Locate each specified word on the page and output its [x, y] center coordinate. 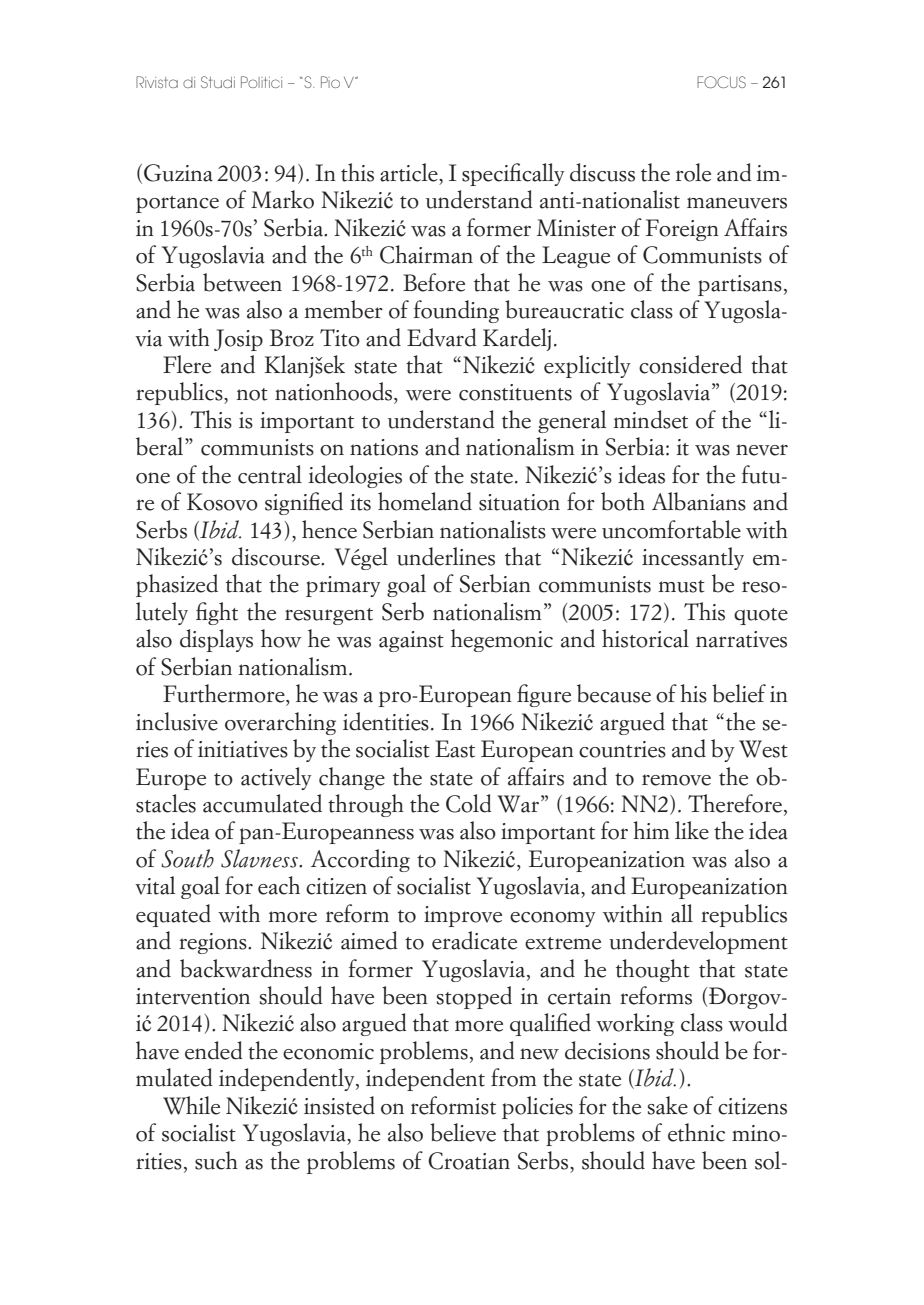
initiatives [243, 749]
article [410, 172]
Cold [469, 803]
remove [676, 780]
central [270, 474]
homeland [425, 501]
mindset [650, 419]
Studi [218, 82]
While [191, 1105]
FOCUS [721, 82]
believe [463, 1132]
